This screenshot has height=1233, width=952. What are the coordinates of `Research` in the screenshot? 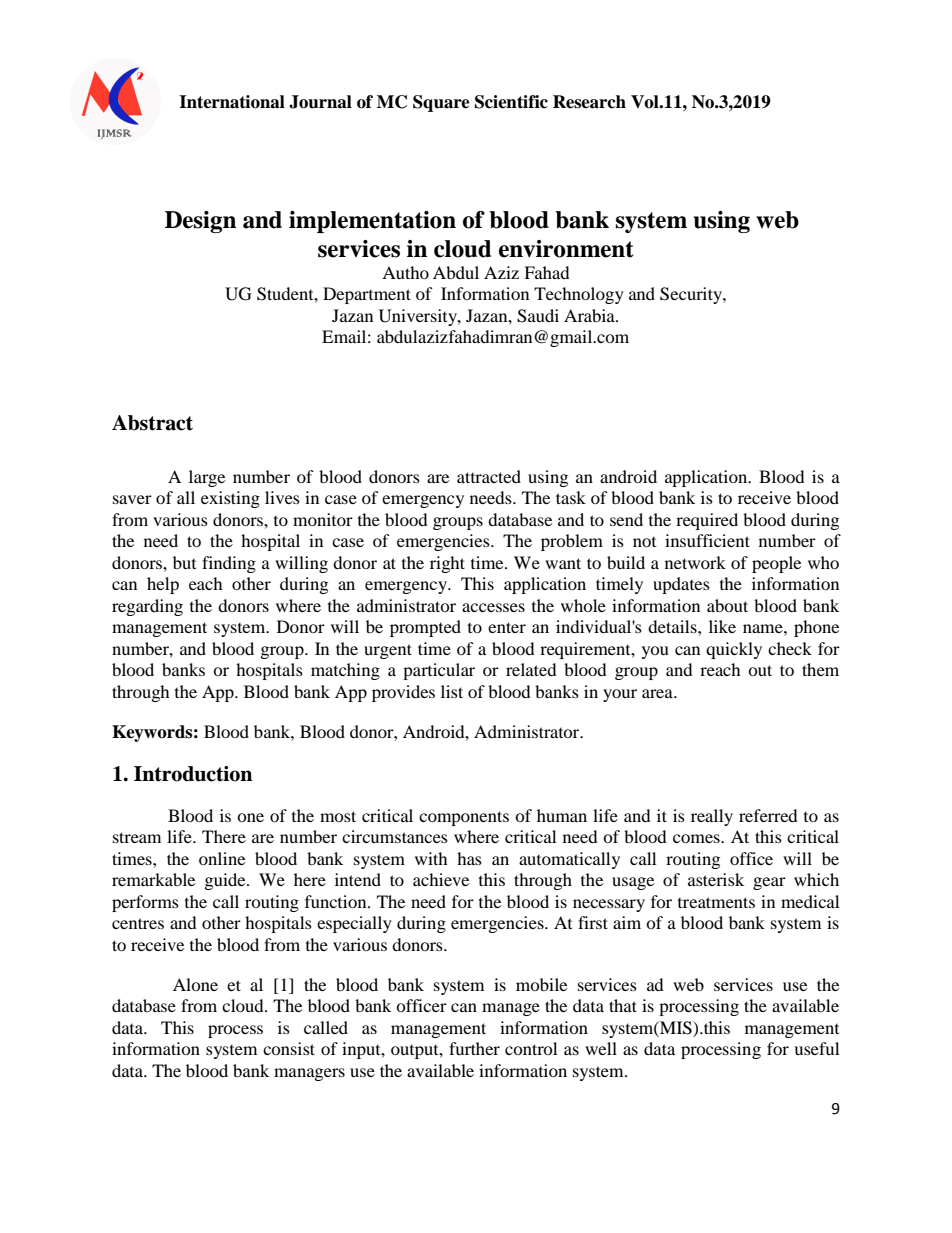 It's located at (589, 102).
